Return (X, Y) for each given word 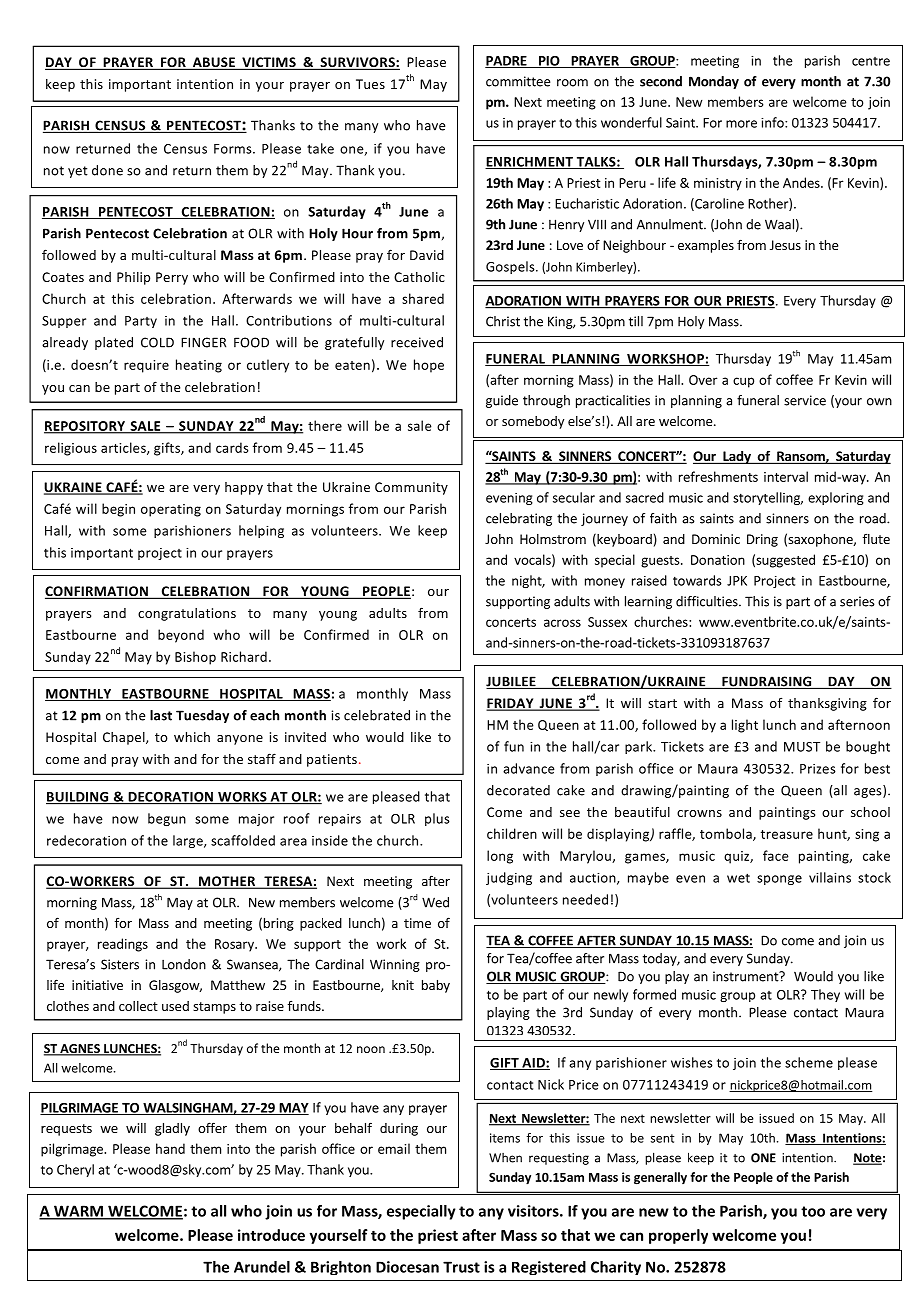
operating (171, 510)
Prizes (818, 769)
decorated (518, 790)
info (773, 122)
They (825, 995)
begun (167, 819)
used (175, 1006)
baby (436, 986)
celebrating (519, 519)
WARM (79, 1212)
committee (518, 81)
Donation (718, 560)
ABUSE (214, 63)
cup (743, 382)
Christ (503, 321)
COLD (157, 342)
